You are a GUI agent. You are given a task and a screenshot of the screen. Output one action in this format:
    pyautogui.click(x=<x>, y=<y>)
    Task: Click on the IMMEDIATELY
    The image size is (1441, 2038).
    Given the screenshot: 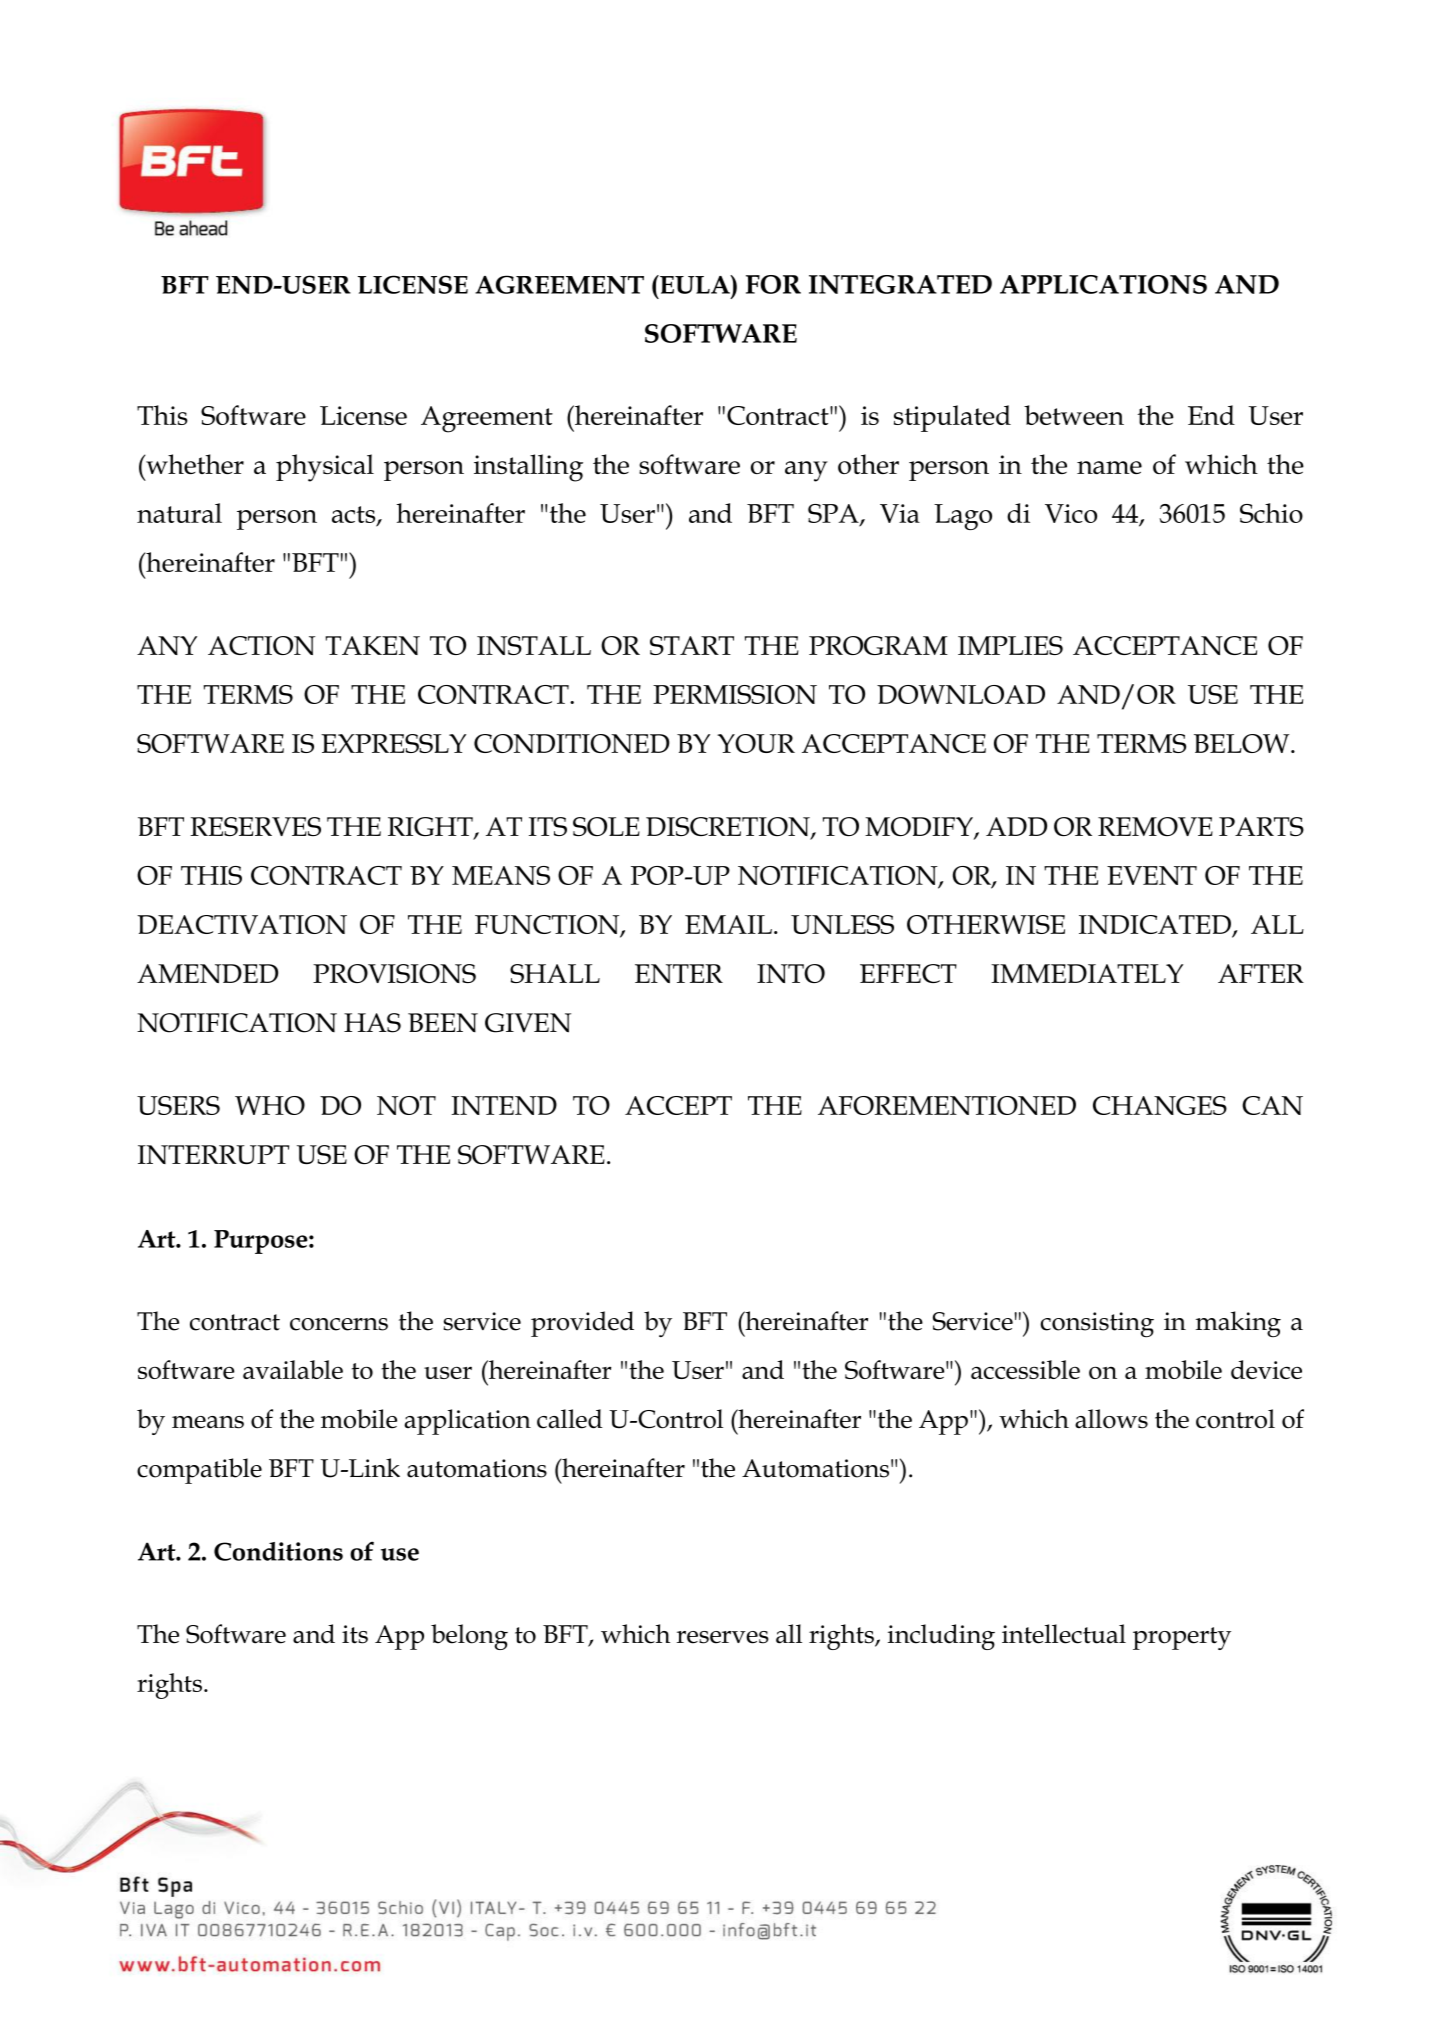 What is the action you would take?
    pyautogui.click(x=1087, y=973)
